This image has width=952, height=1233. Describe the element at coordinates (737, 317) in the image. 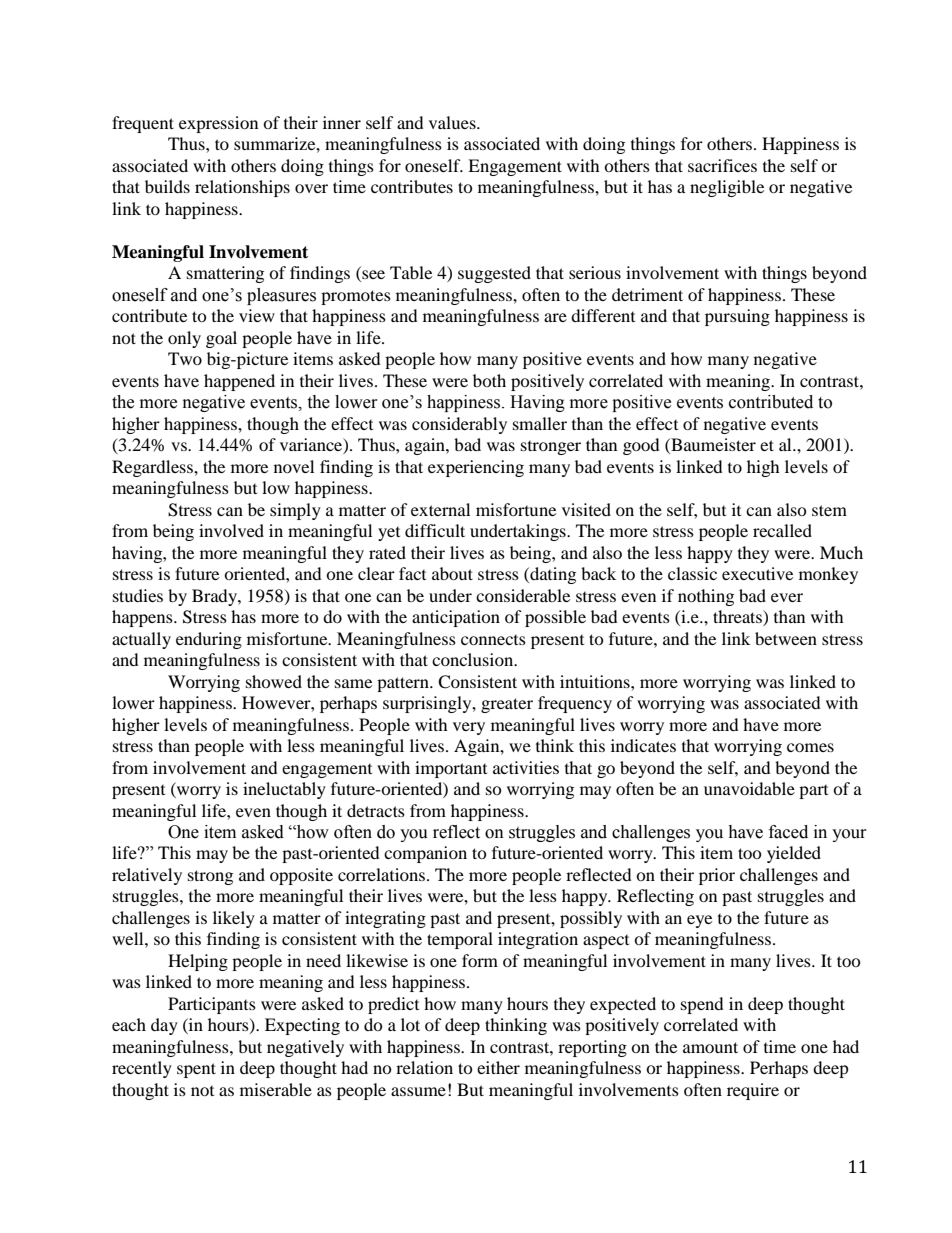

I see `pursuing` at that location.
